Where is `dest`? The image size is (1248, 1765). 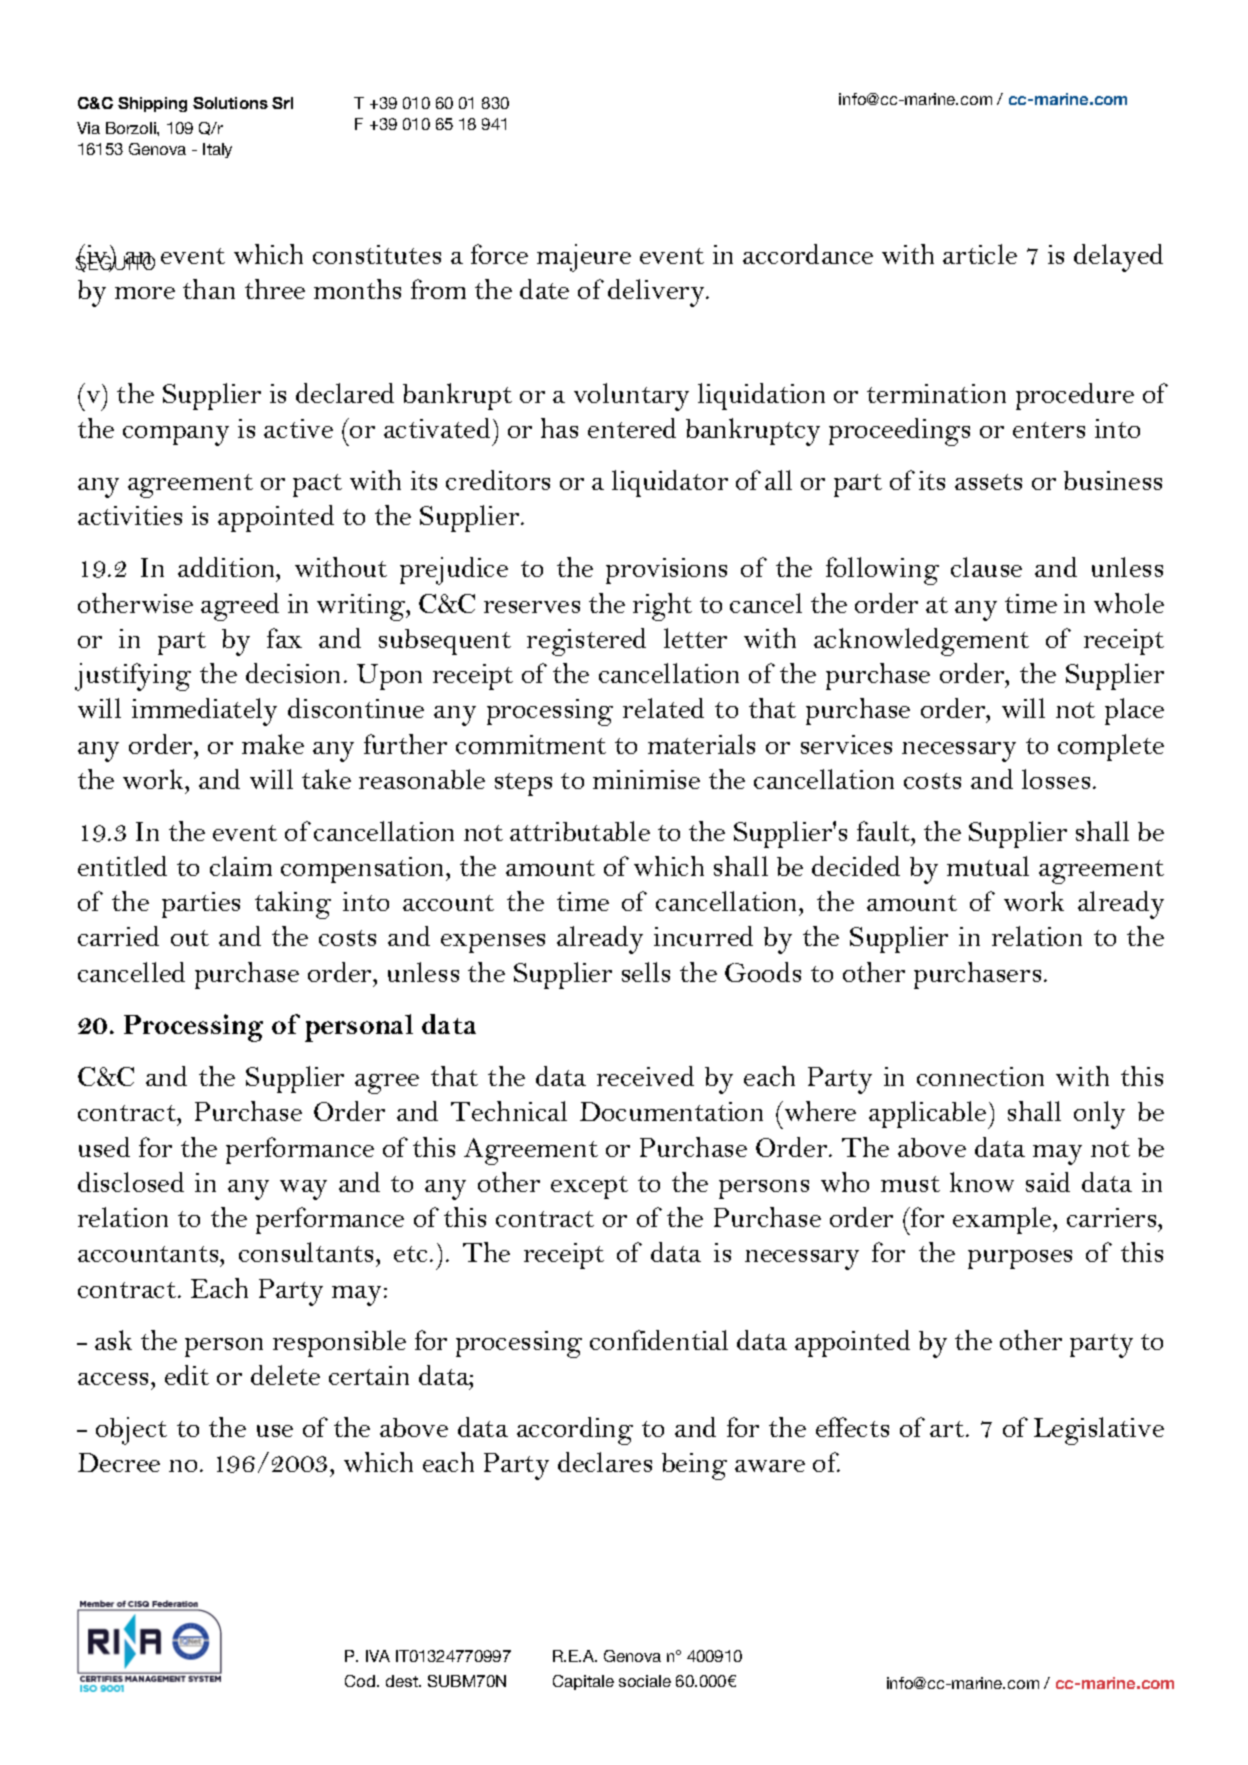 dest is located at coordinates (403, 1681).
